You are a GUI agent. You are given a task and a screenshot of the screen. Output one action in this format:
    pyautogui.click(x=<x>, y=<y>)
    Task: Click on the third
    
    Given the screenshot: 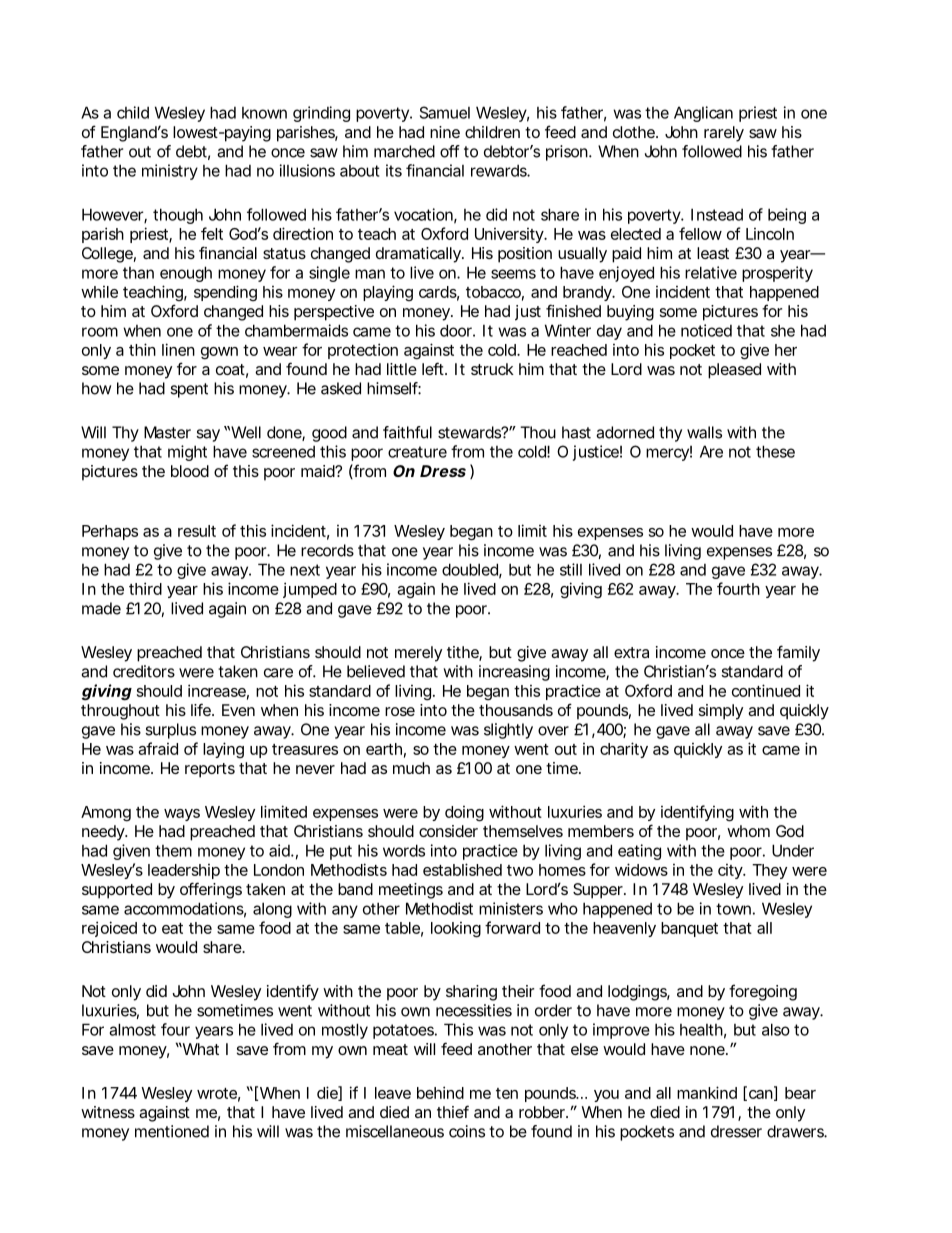 What is the action you would take?
    pyautogui.click(x=145, y=588)
